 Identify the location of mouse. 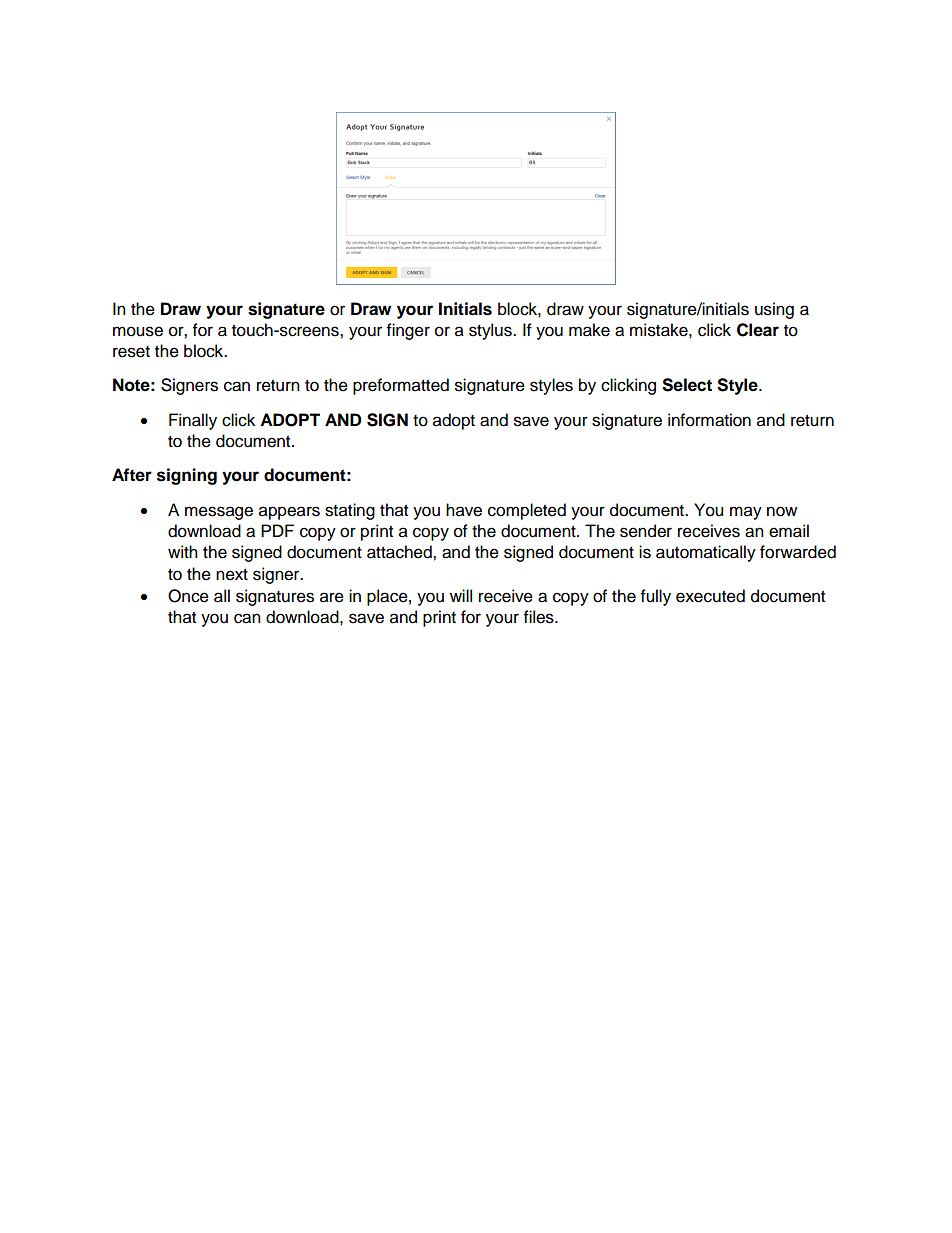
(138, 331).
